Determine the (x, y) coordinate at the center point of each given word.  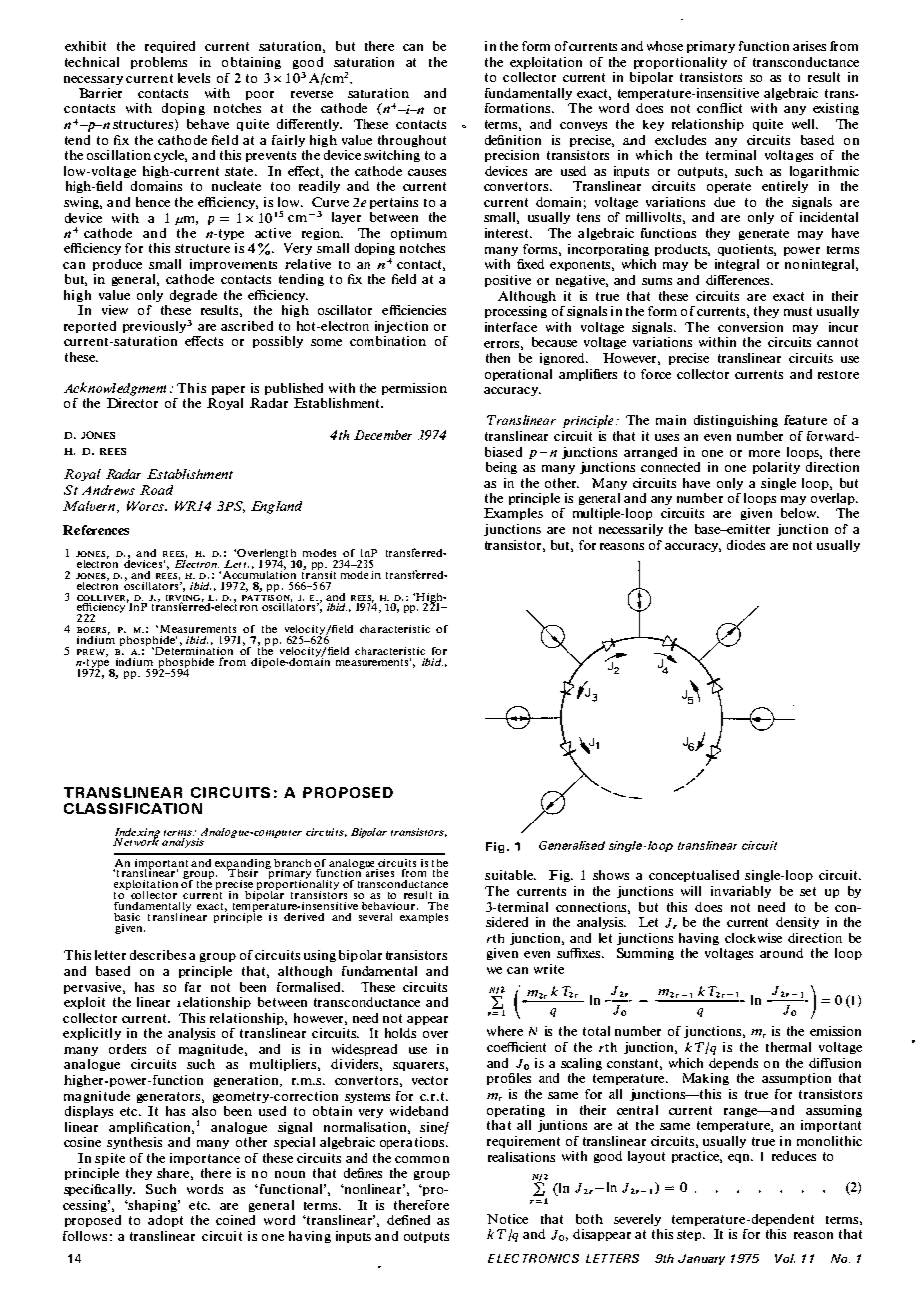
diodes (746, 545)
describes (158, 955)
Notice (507, 1219)
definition (513, 140)
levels (194, 78)
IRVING (183, 599)
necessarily (631, 530)
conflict (719, 108)
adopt (165, 1221)
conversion (750, 327)
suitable (510, 875)
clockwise (753, 938)
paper (228, 390)
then (498, 358)
